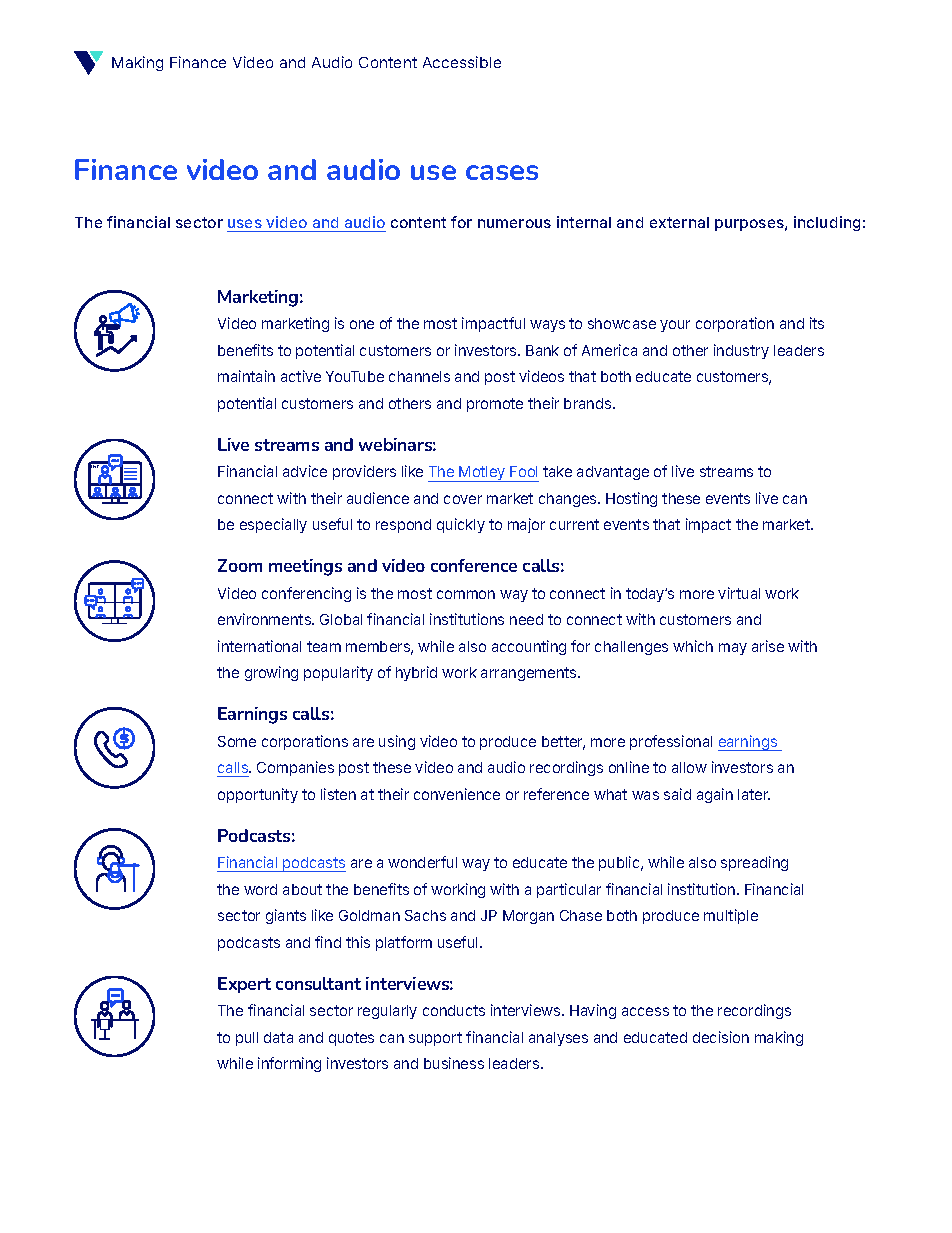 This document has width=952, height=1233. I want to click on Motley, so click(483, 474).
